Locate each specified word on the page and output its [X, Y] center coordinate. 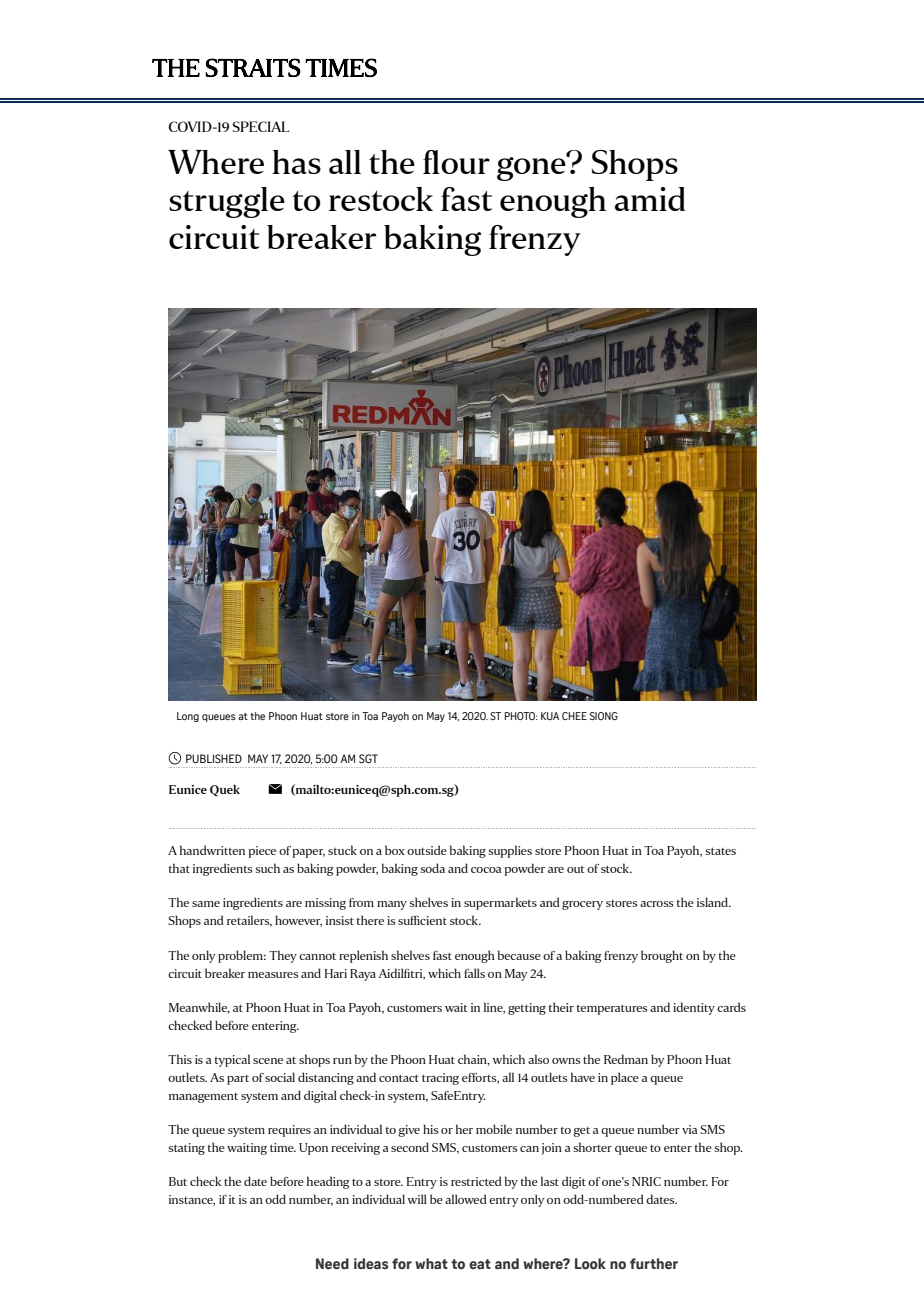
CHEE [574, 716]
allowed [466, 1199]
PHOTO [521, 716]
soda [433, 868]
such [268, 868]
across [657, 904]
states [721, 851]
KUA [550, 716]
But [178, 1181]
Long [188, 717]
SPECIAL [261, 126]
